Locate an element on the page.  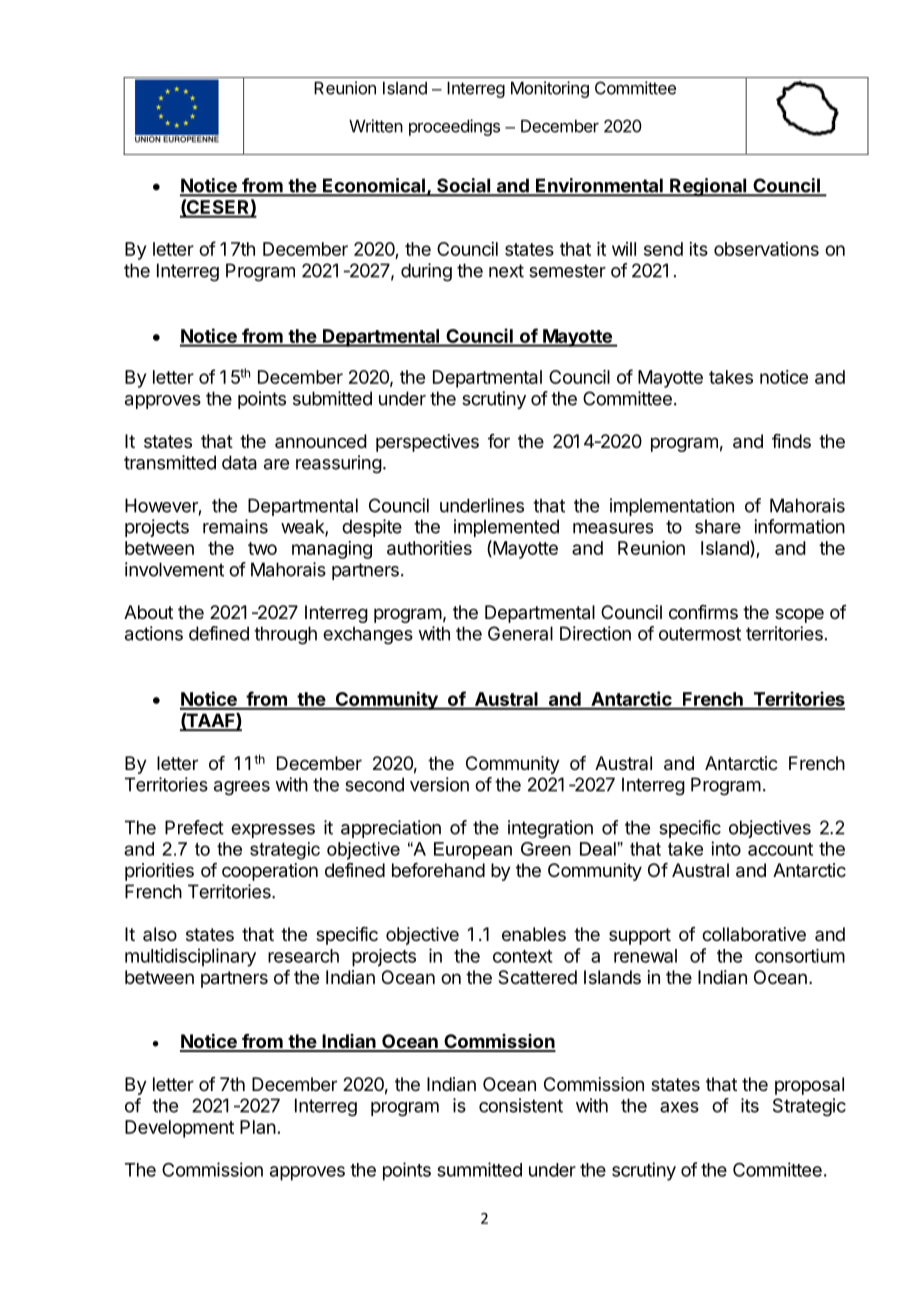
finds is located at coordinates (791, 441).
